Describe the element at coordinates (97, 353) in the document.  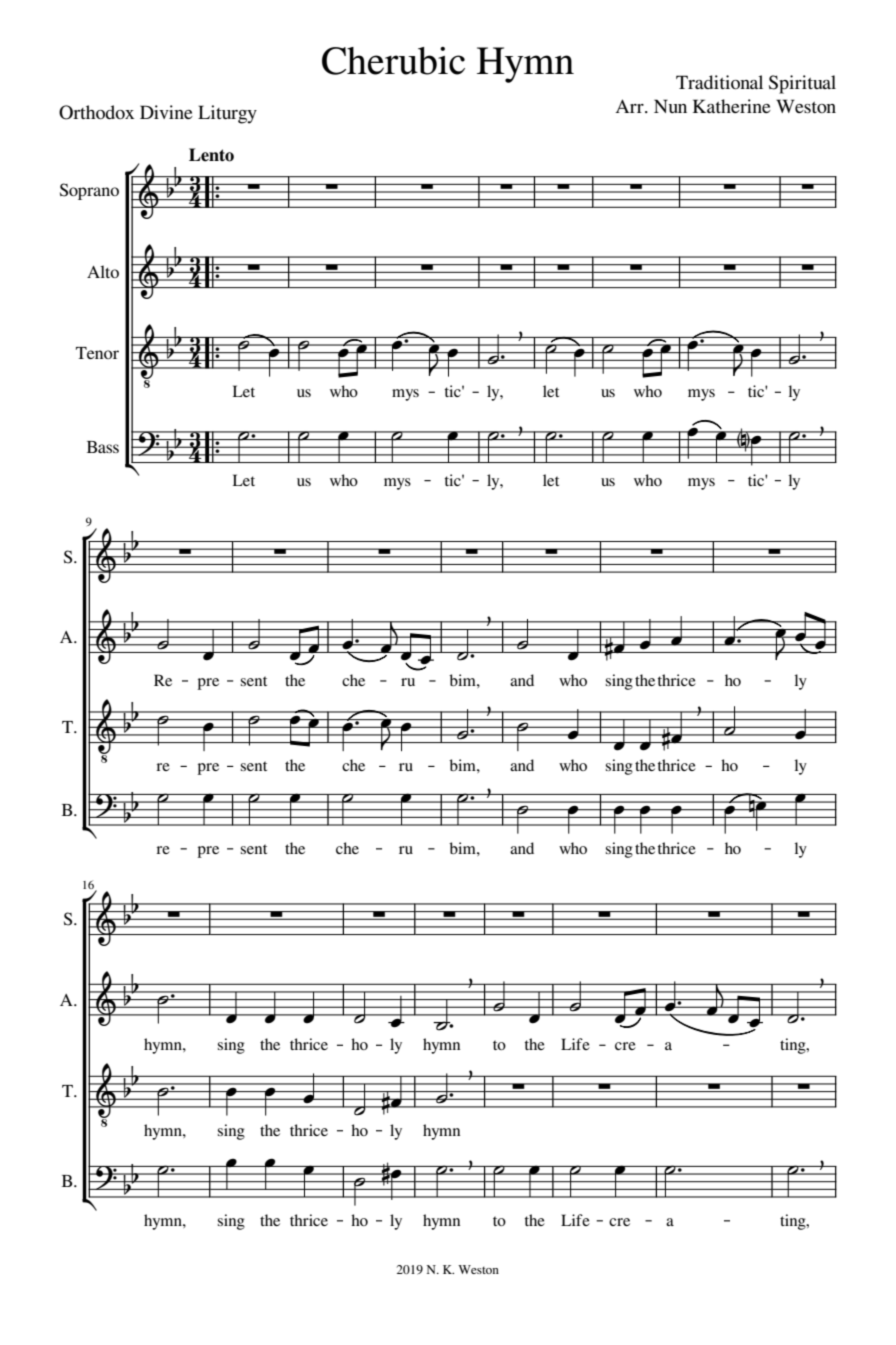
I see `Tenor` at that location.
